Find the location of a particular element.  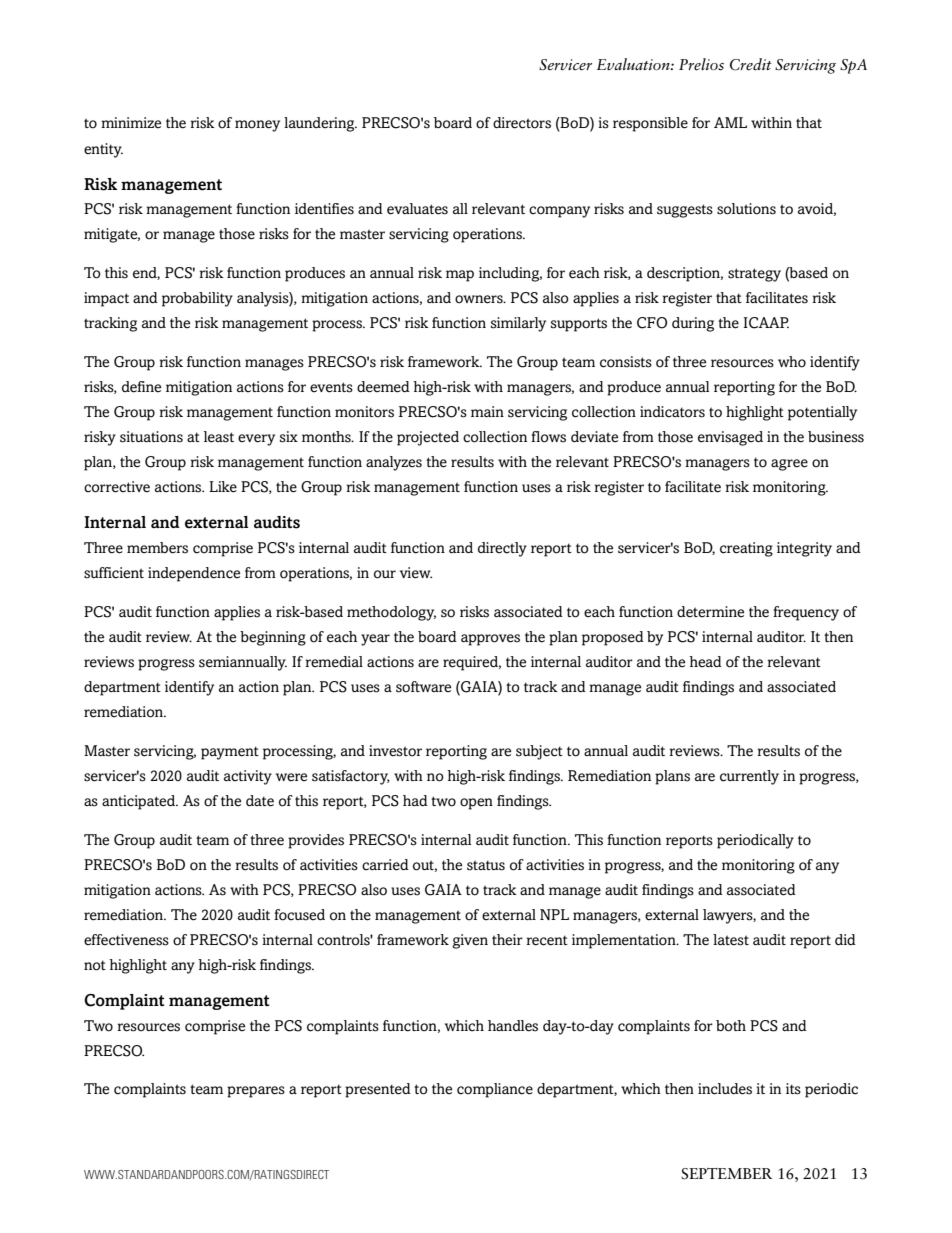

directors is located at coordinates (522, 123).
